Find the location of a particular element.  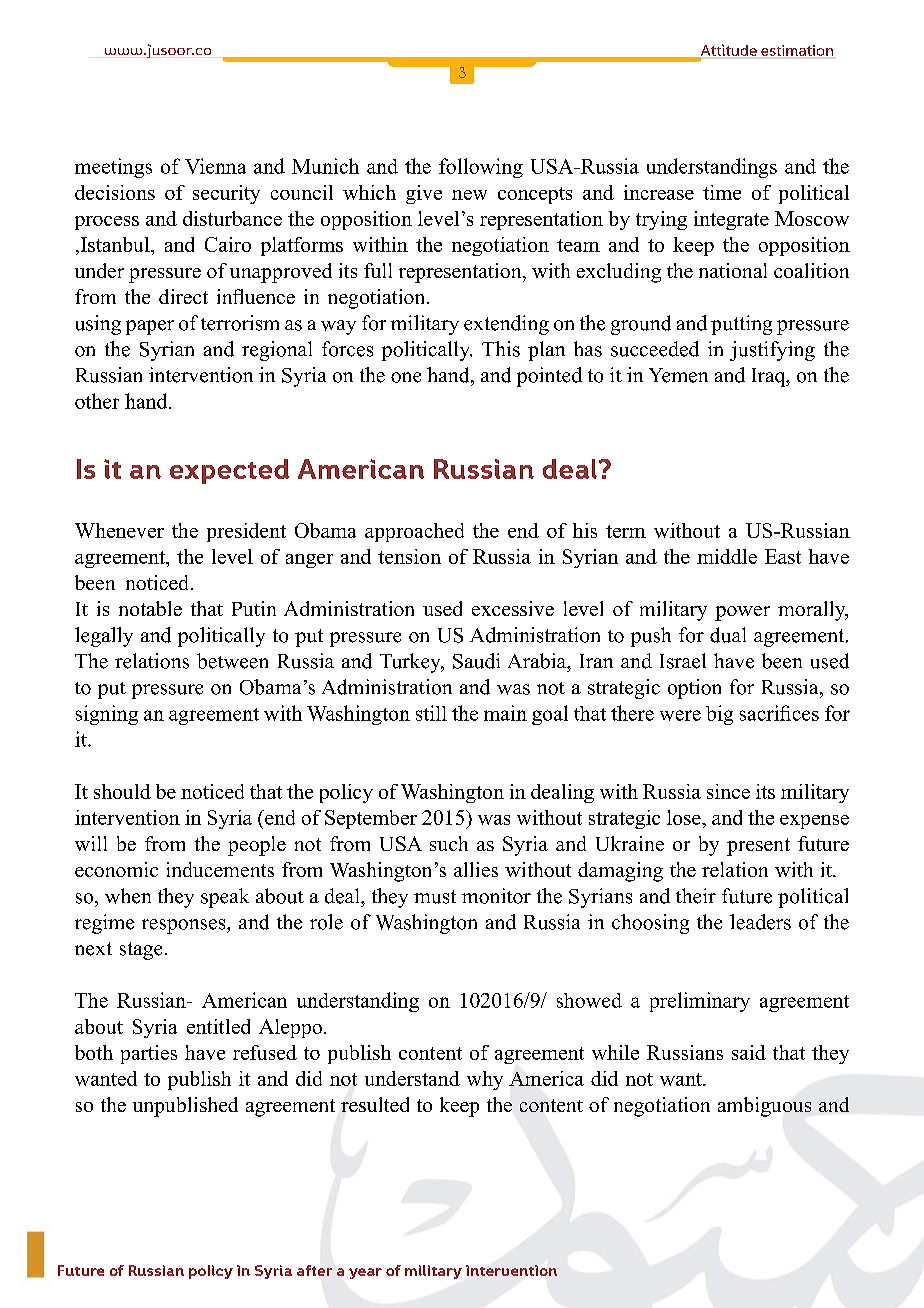

one is located at coordinates (406, 377).
